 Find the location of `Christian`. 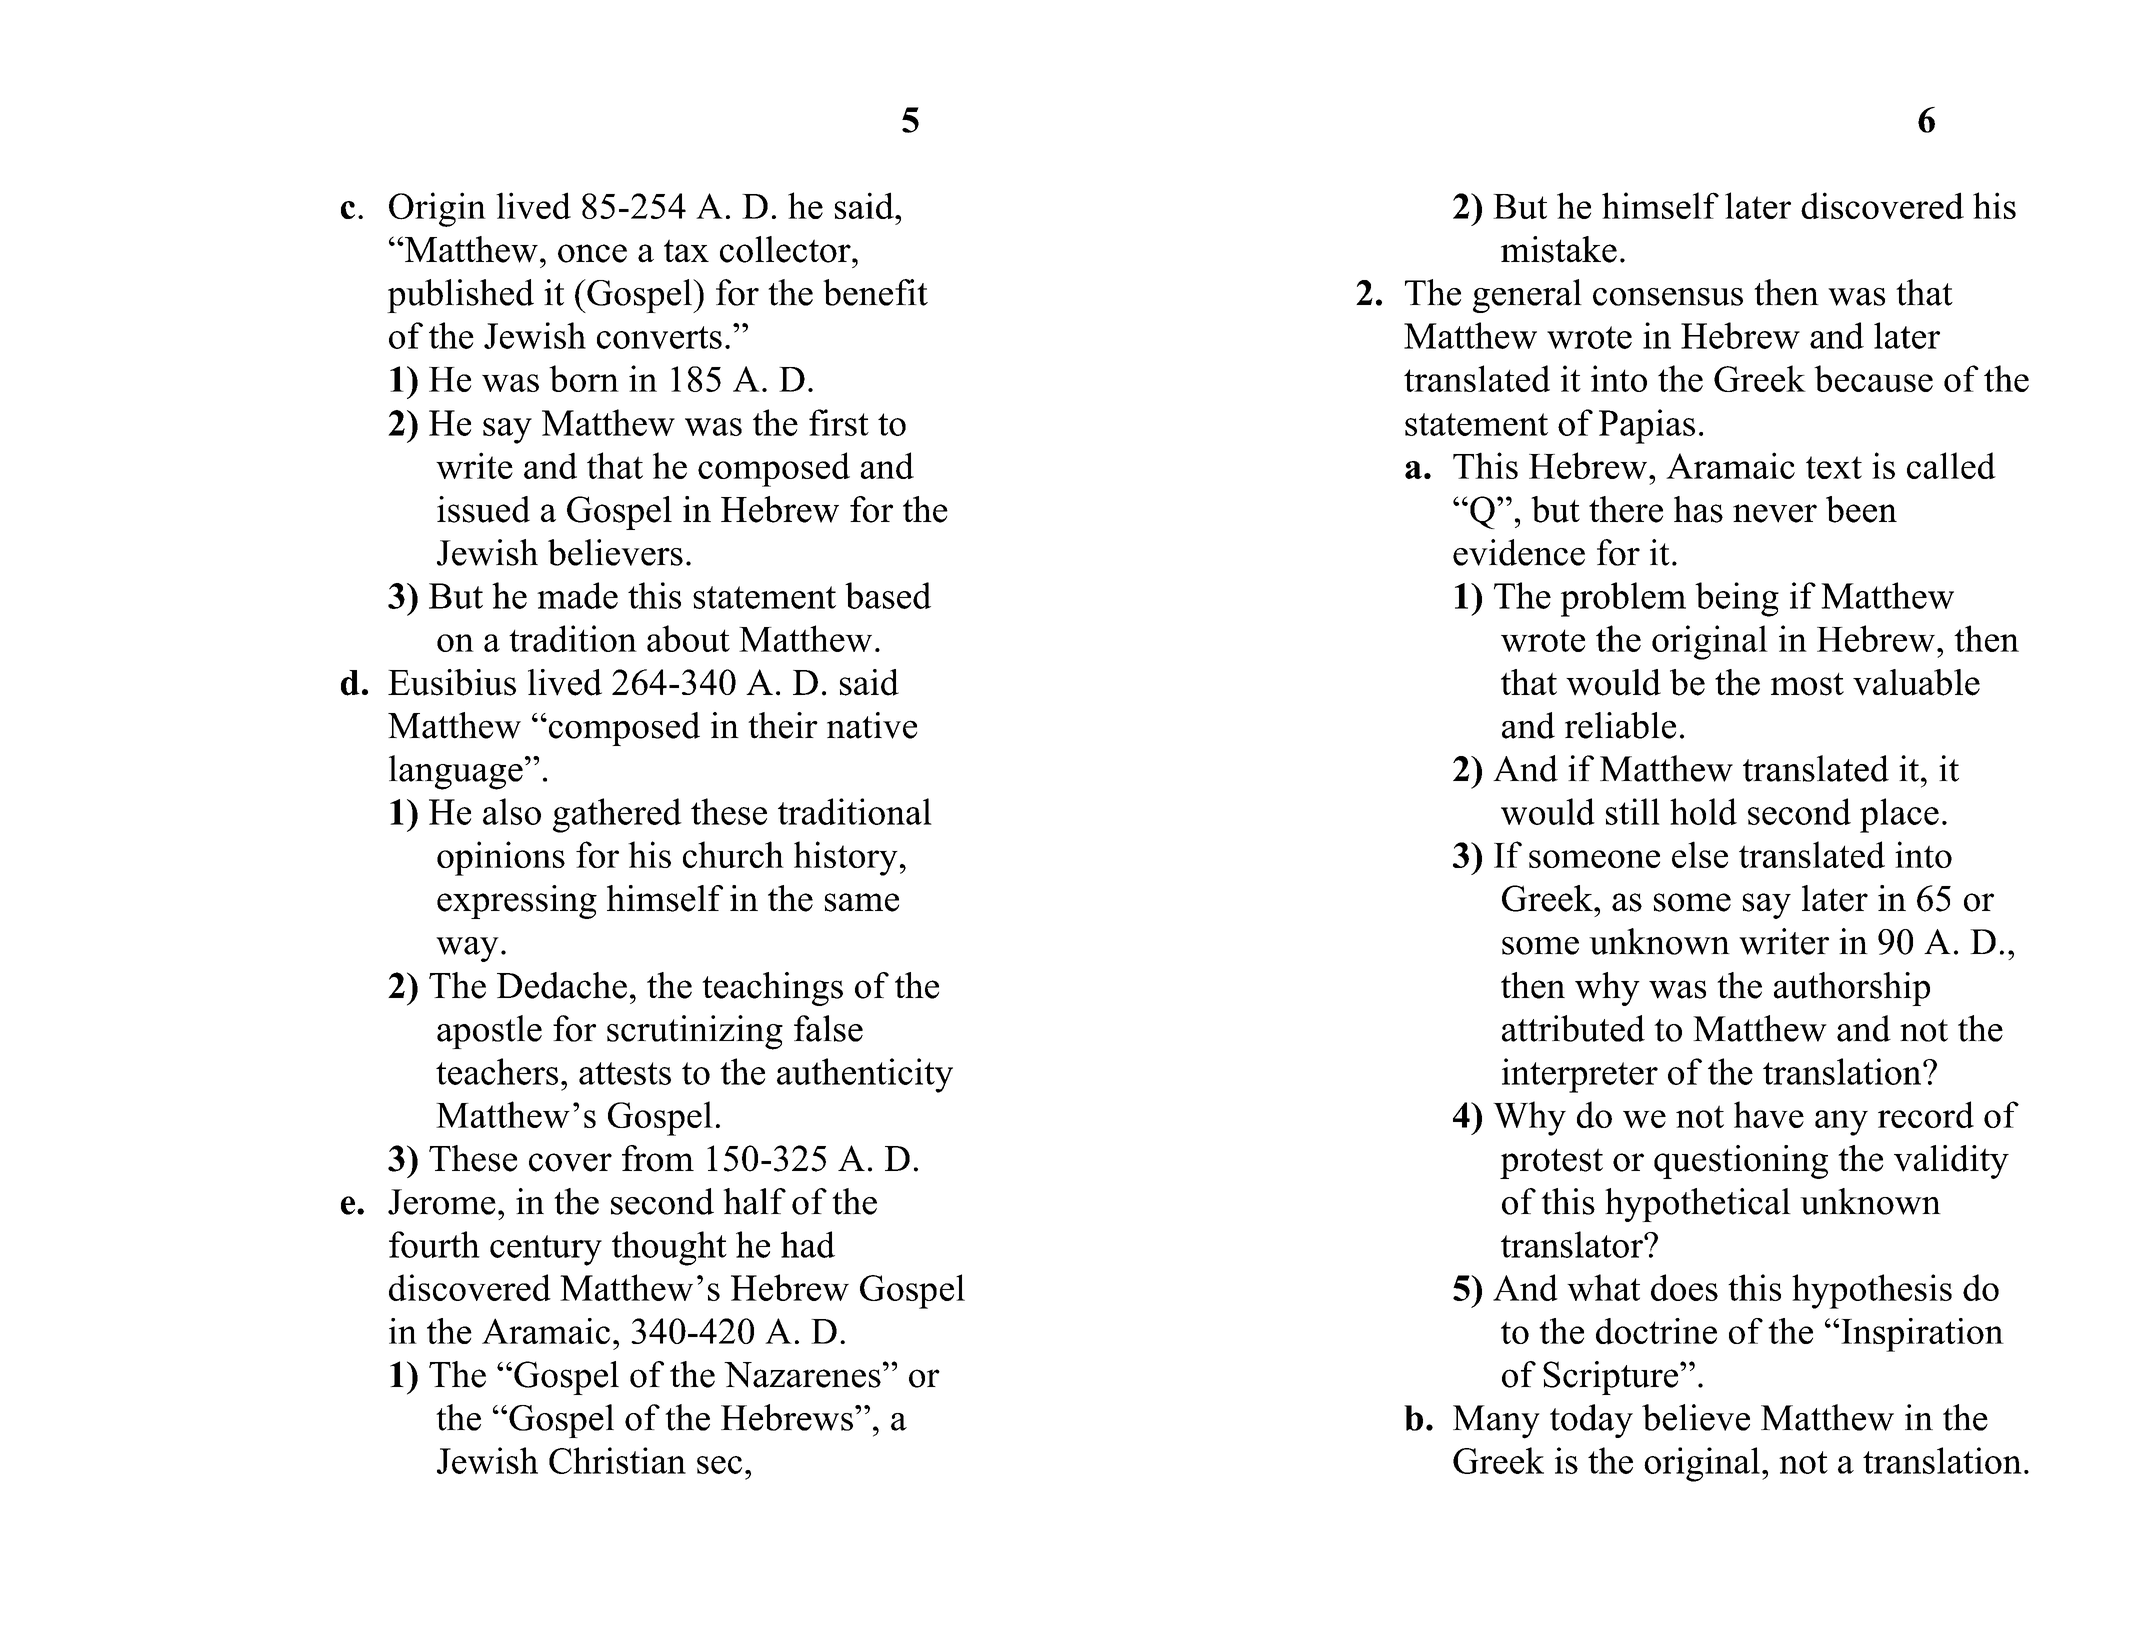

Christian is located at coordinates (617, 1460).
